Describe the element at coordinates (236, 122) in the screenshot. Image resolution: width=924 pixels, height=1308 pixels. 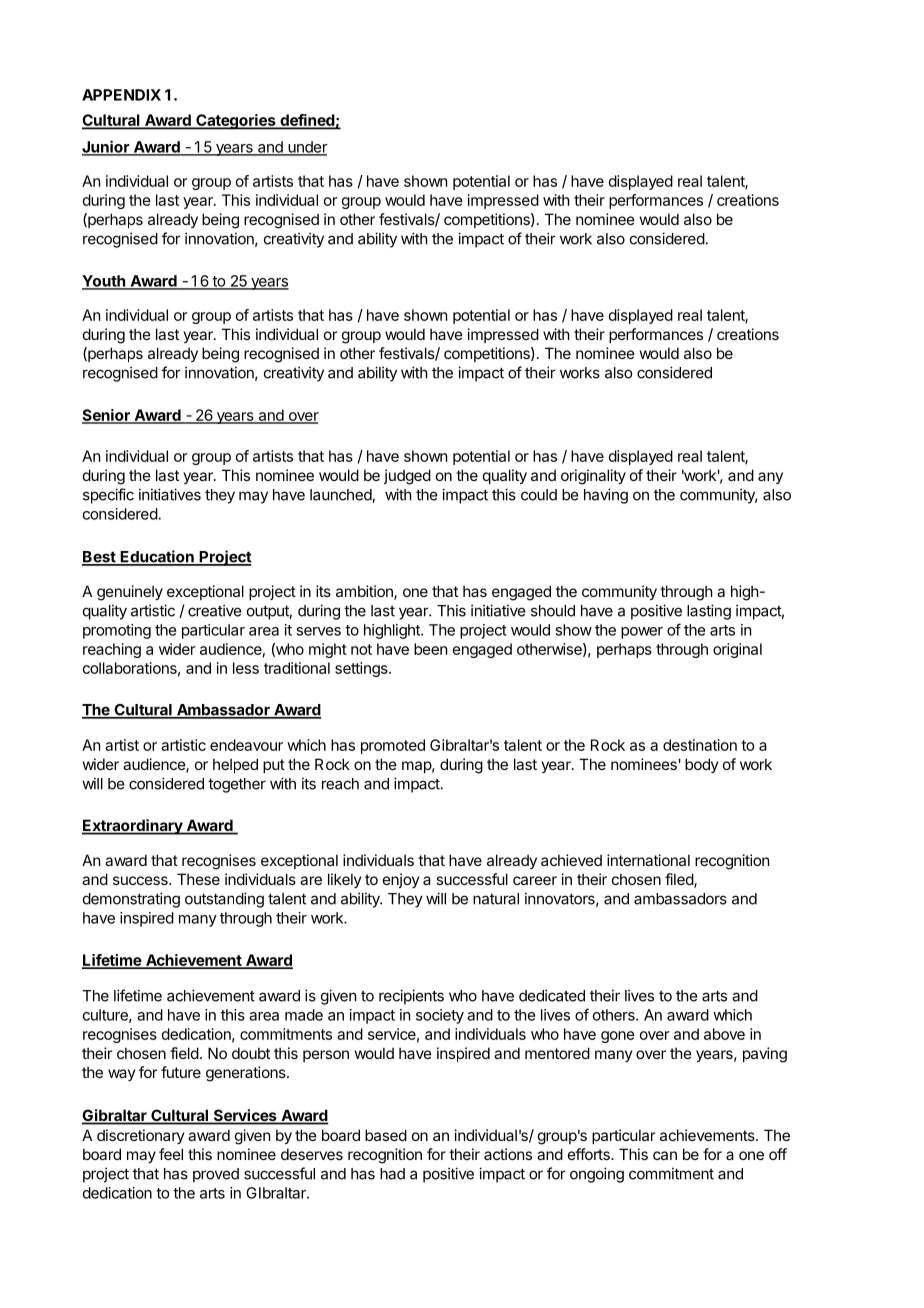
I see `Categories` at that location.
